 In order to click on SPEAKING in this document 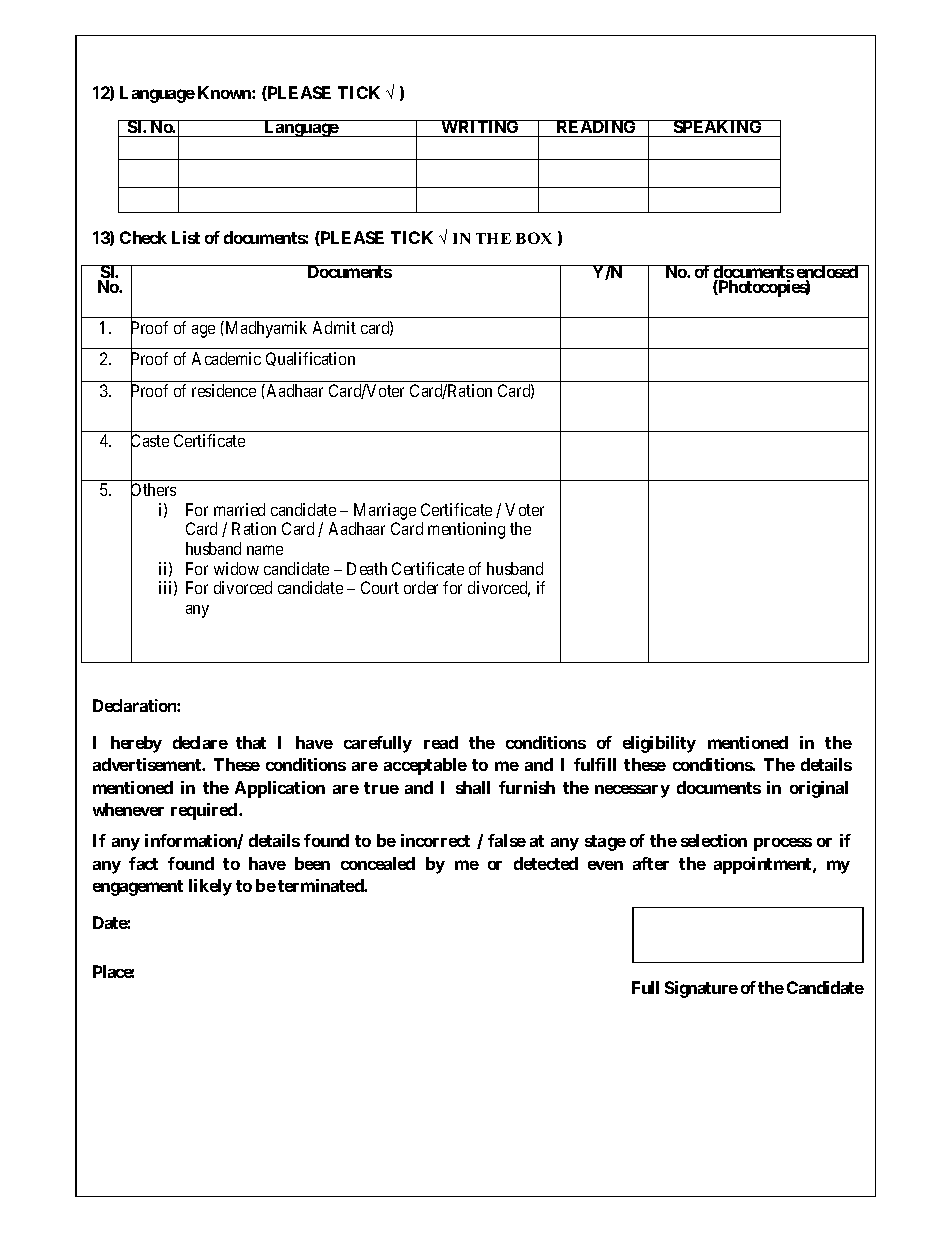, I will do `click(717, 126)`.
